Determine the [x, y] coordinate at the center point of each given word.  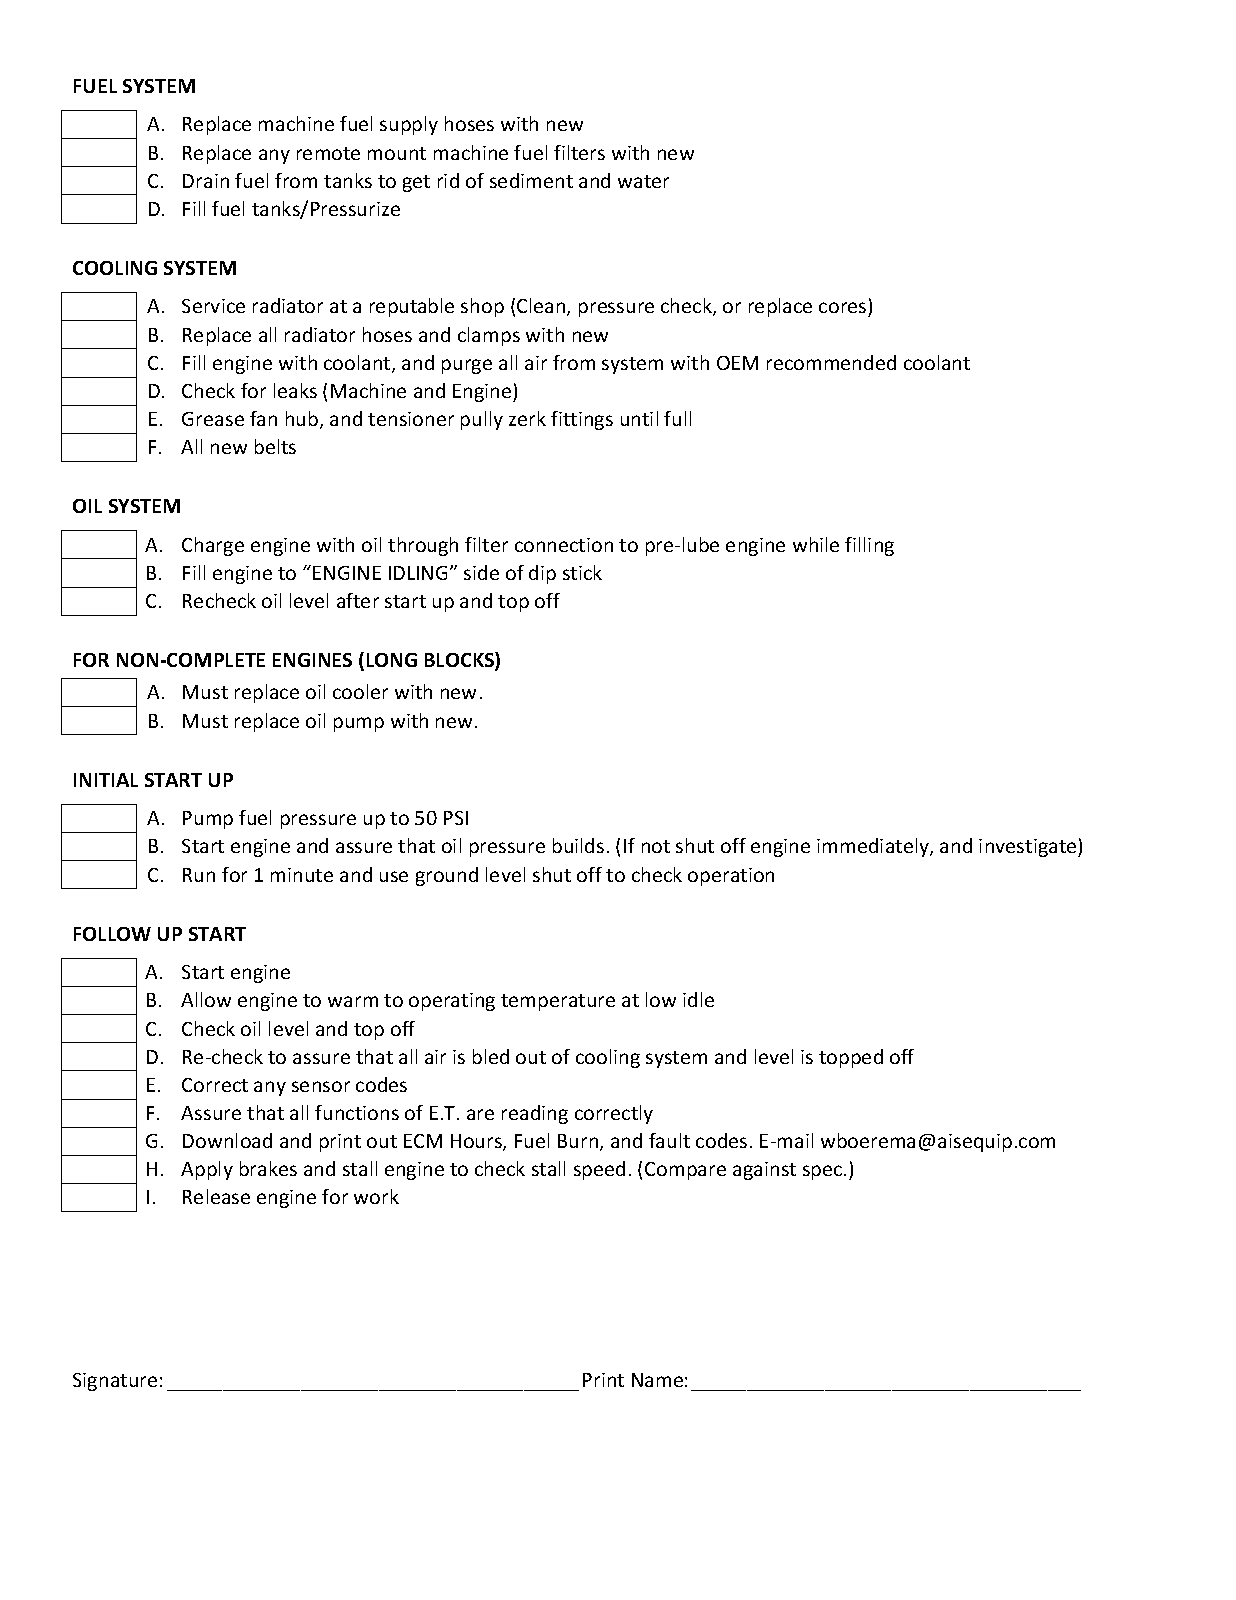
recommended [831, 362]
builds [578, 845]
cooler [360, 691]
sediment [531, 180]
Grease [213, 419]
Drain [206, 181]
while [816, 544]
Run [199, 875]
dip [542, 574]
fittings [582, 420]
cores [844, 309]
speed [599, 1170]
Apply [207, 1170]
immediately [874, 847]
